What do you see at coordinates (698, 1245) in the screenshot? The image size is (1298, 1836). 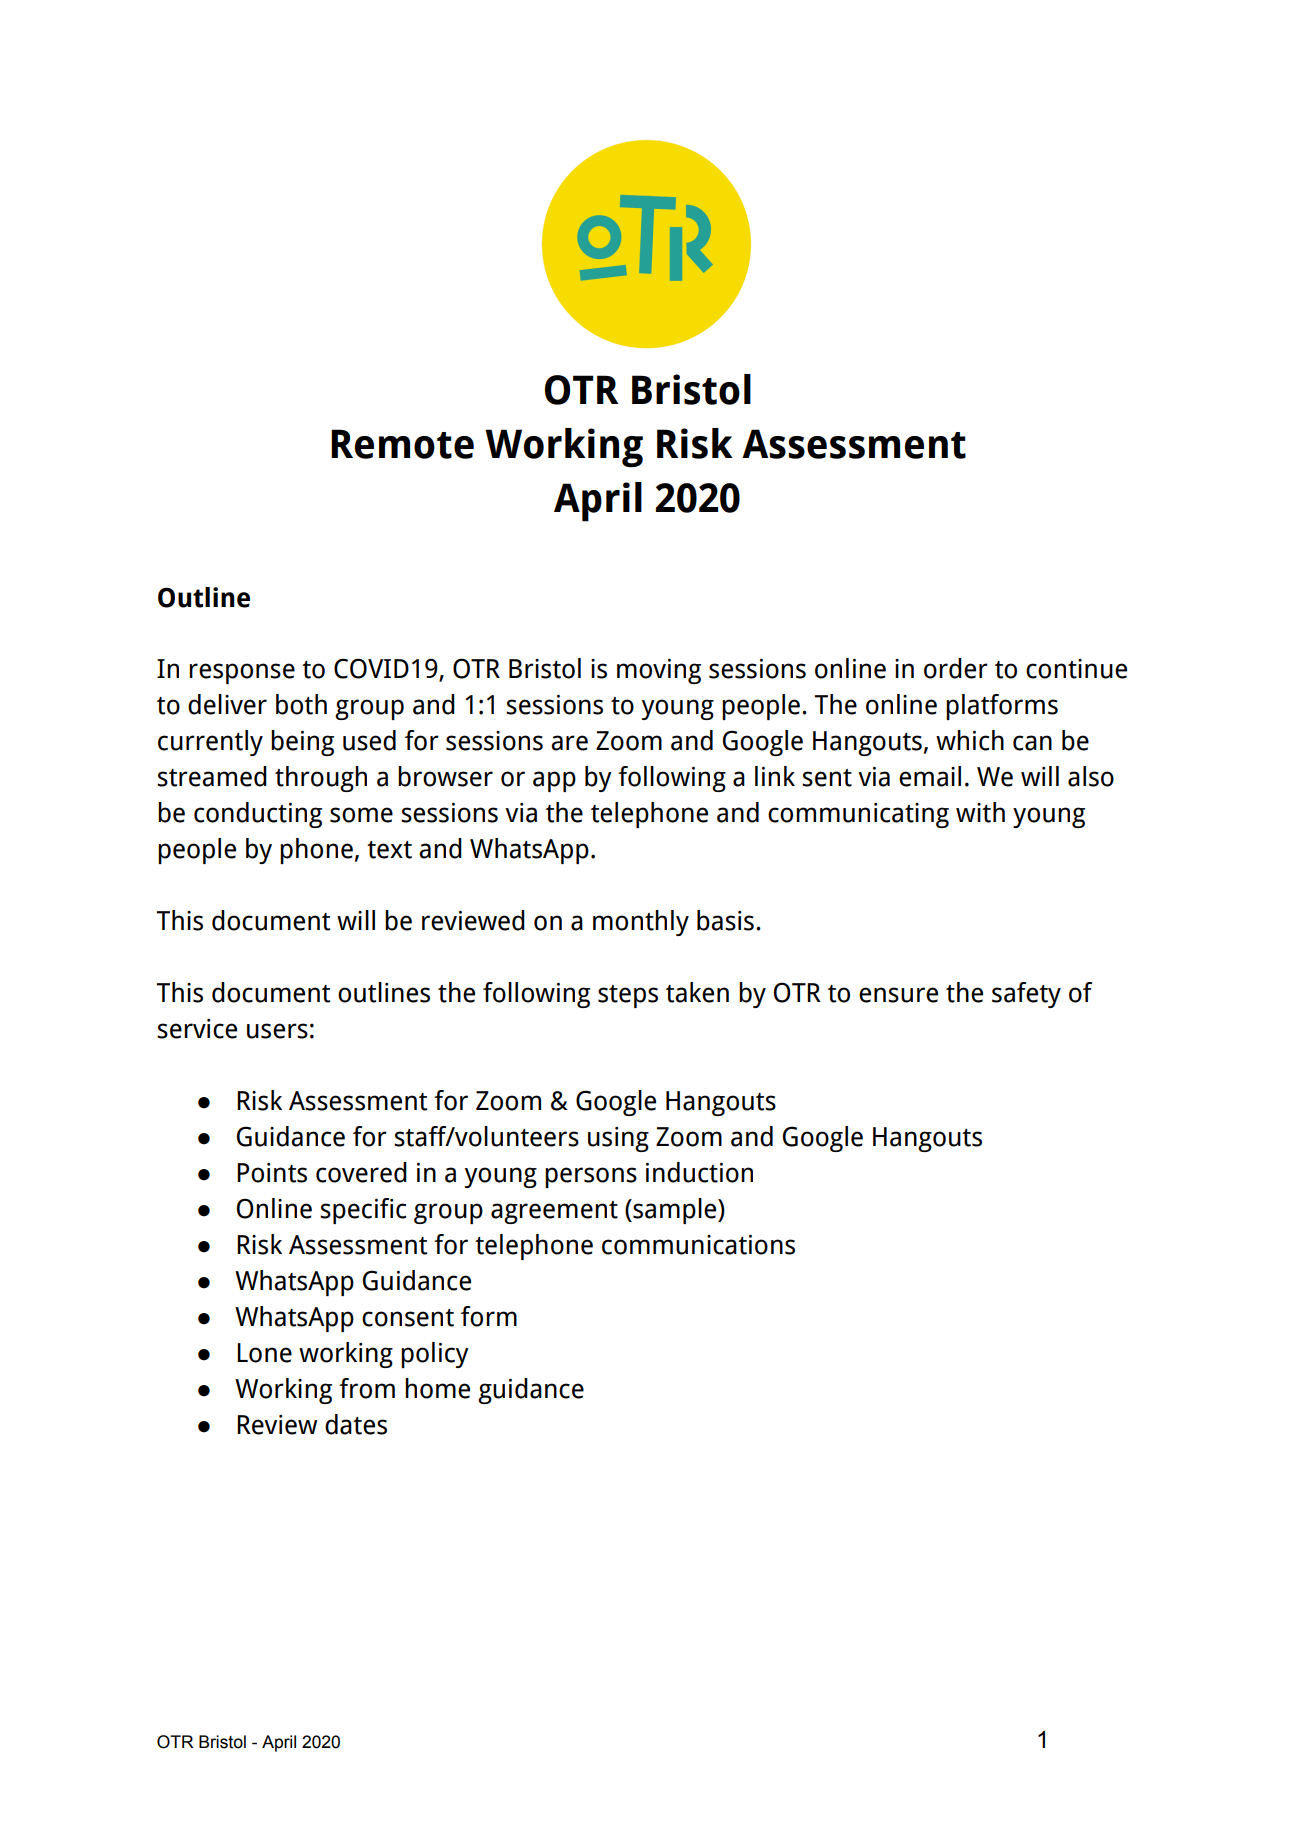 I see `communications` at bounding box center [698, 1245].
